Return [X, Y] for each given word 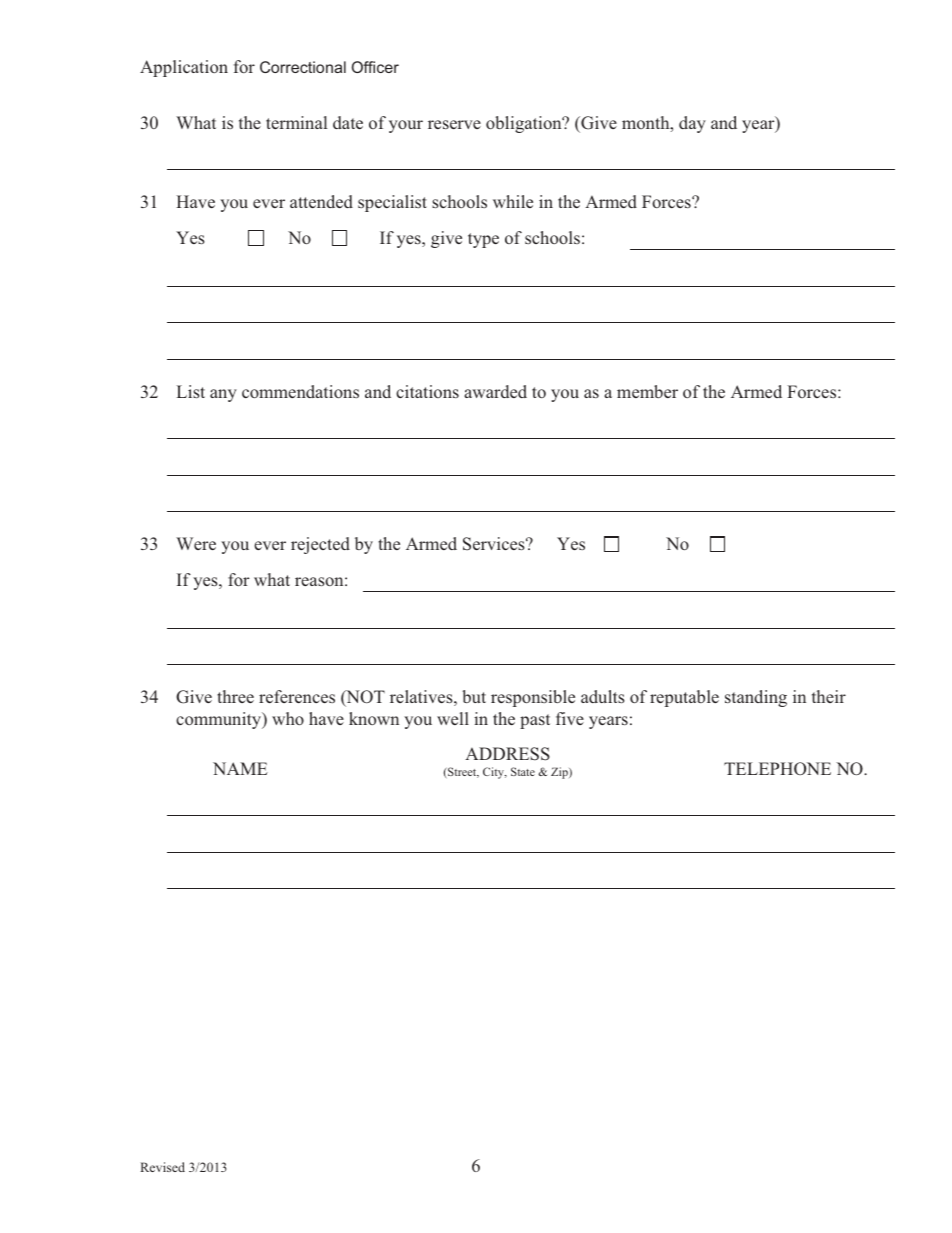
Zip [560, 773]
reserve [454, 124]
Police [284, 67]
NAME [240, 768]
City [495, 773]
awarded [495, 391]
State [523, 771]
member [647, 391]
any [223, 395]
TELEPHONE [777, 768]
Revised [162, 1167]
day [692, 124]
